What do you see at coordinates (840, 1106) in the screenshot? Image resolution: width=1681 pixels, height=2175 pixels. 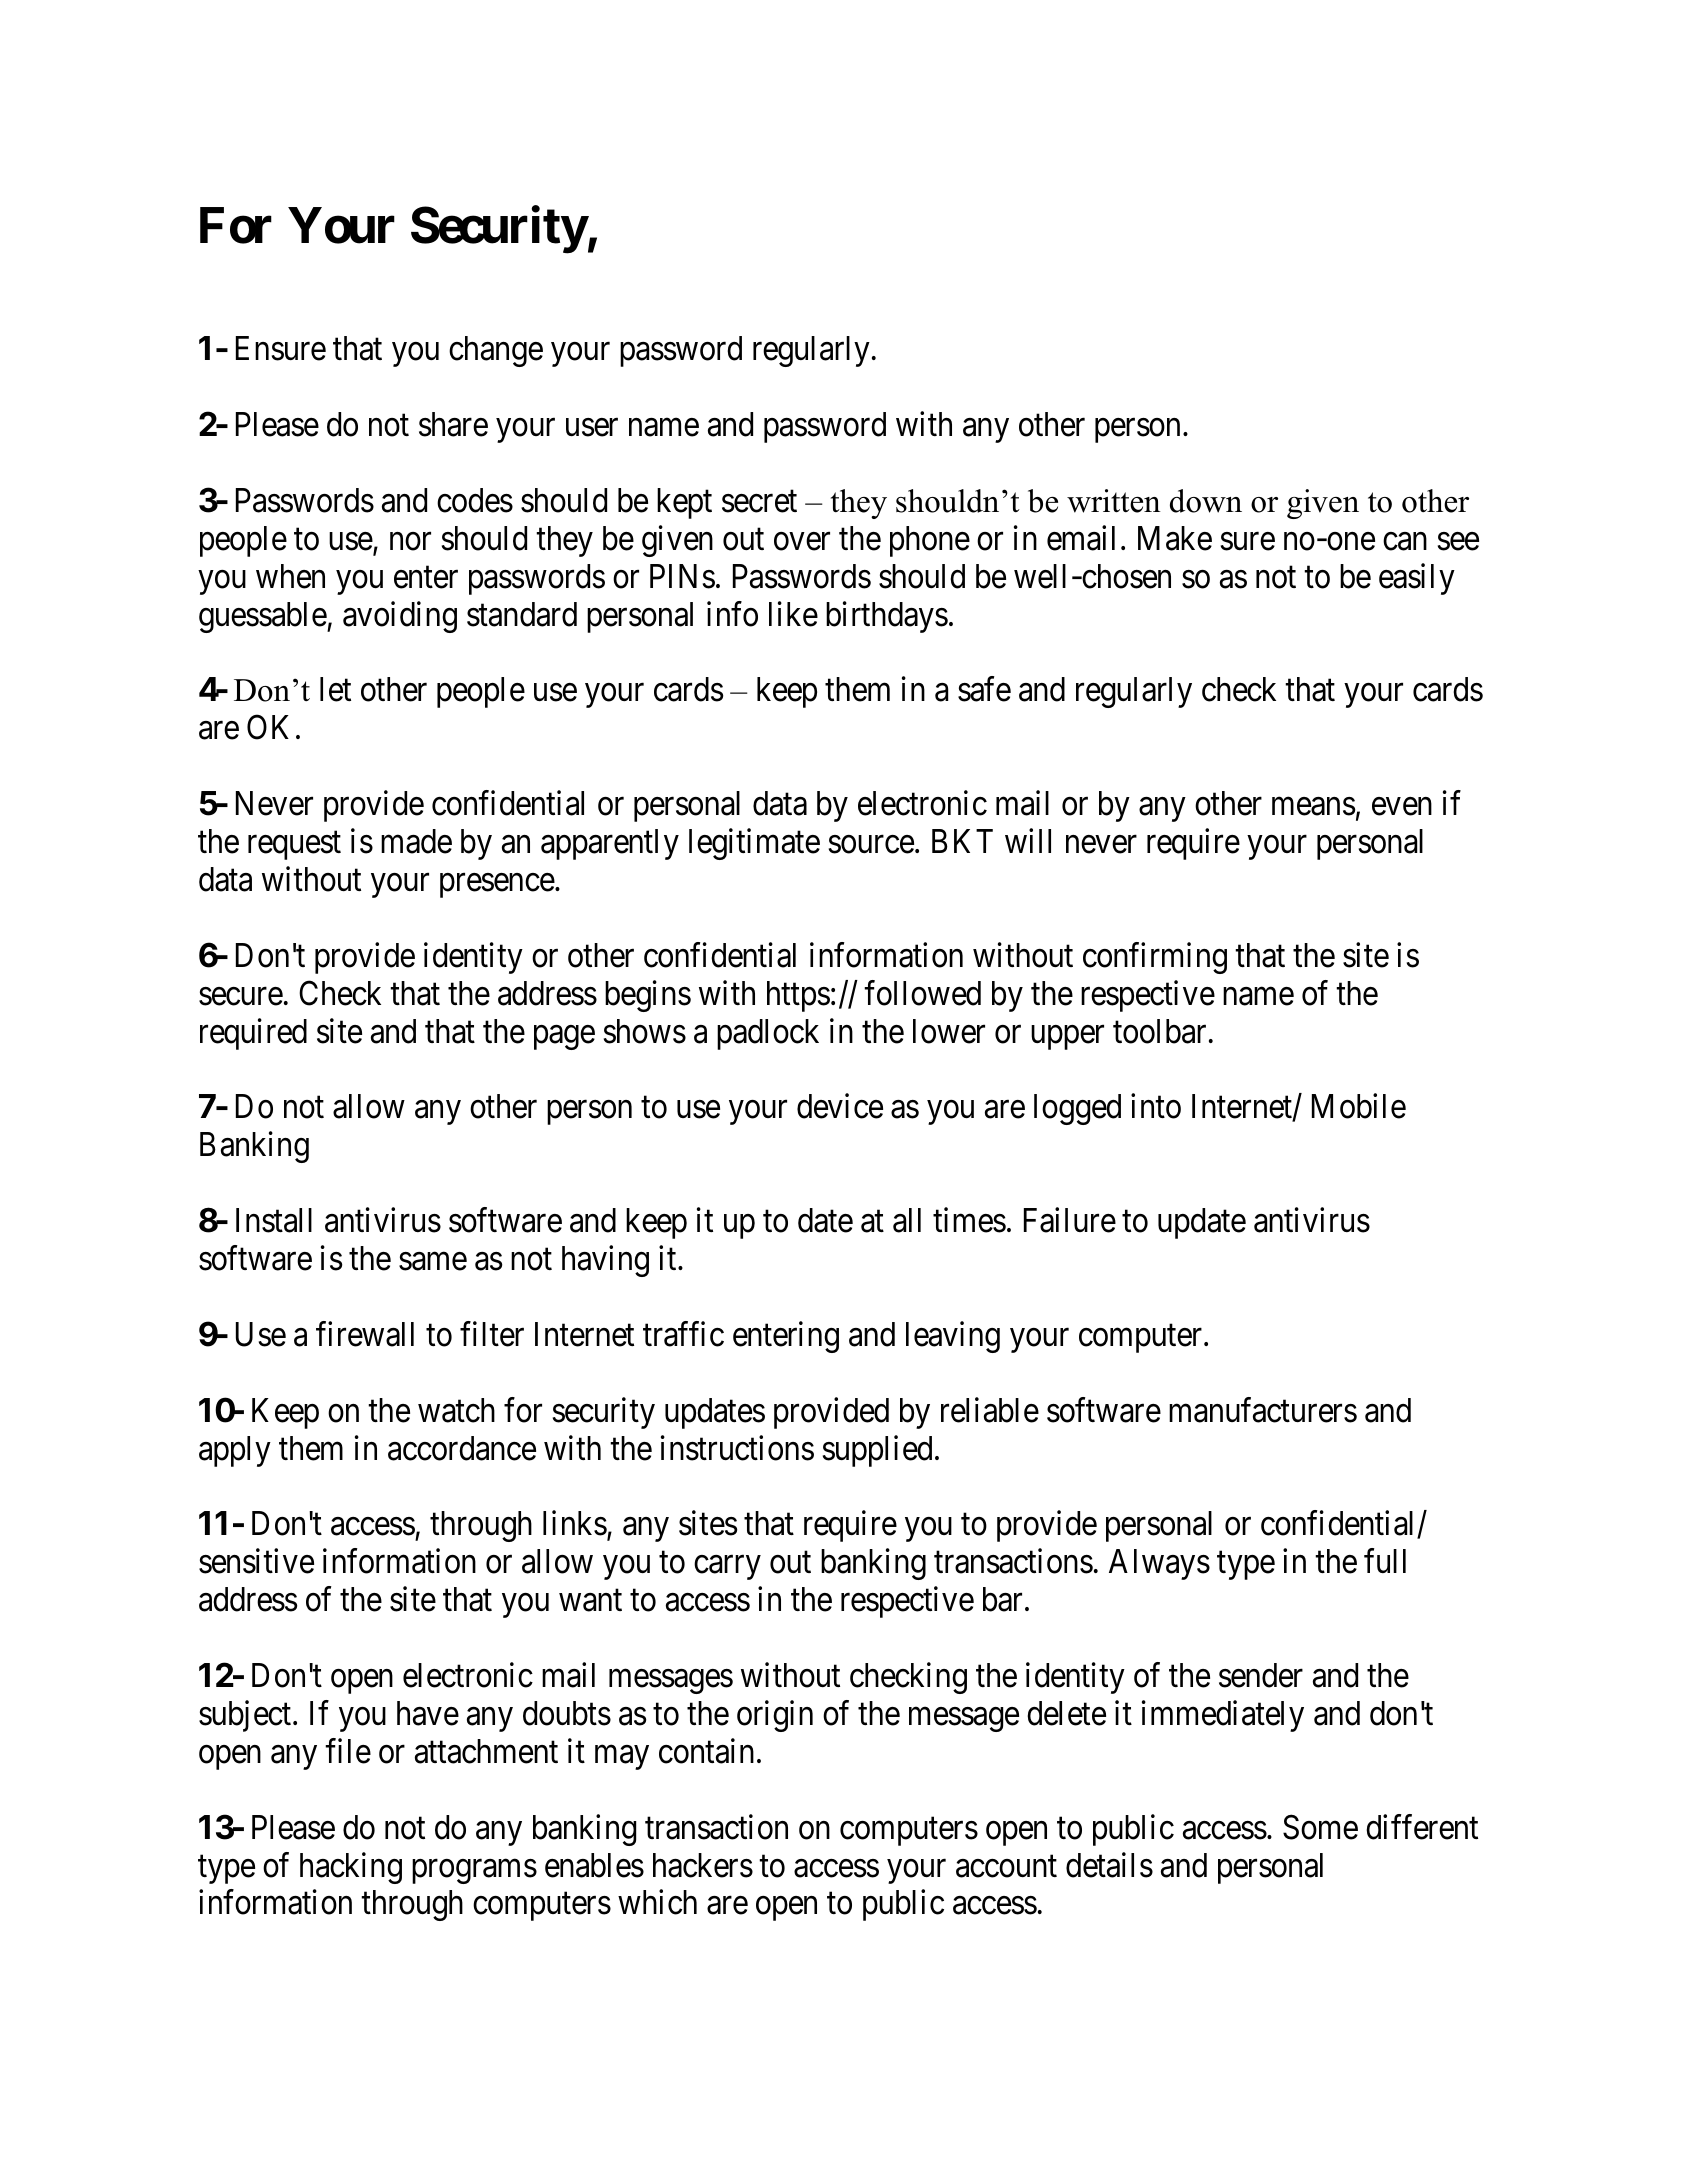 I see `device` at bounding box center [840, 1106].
